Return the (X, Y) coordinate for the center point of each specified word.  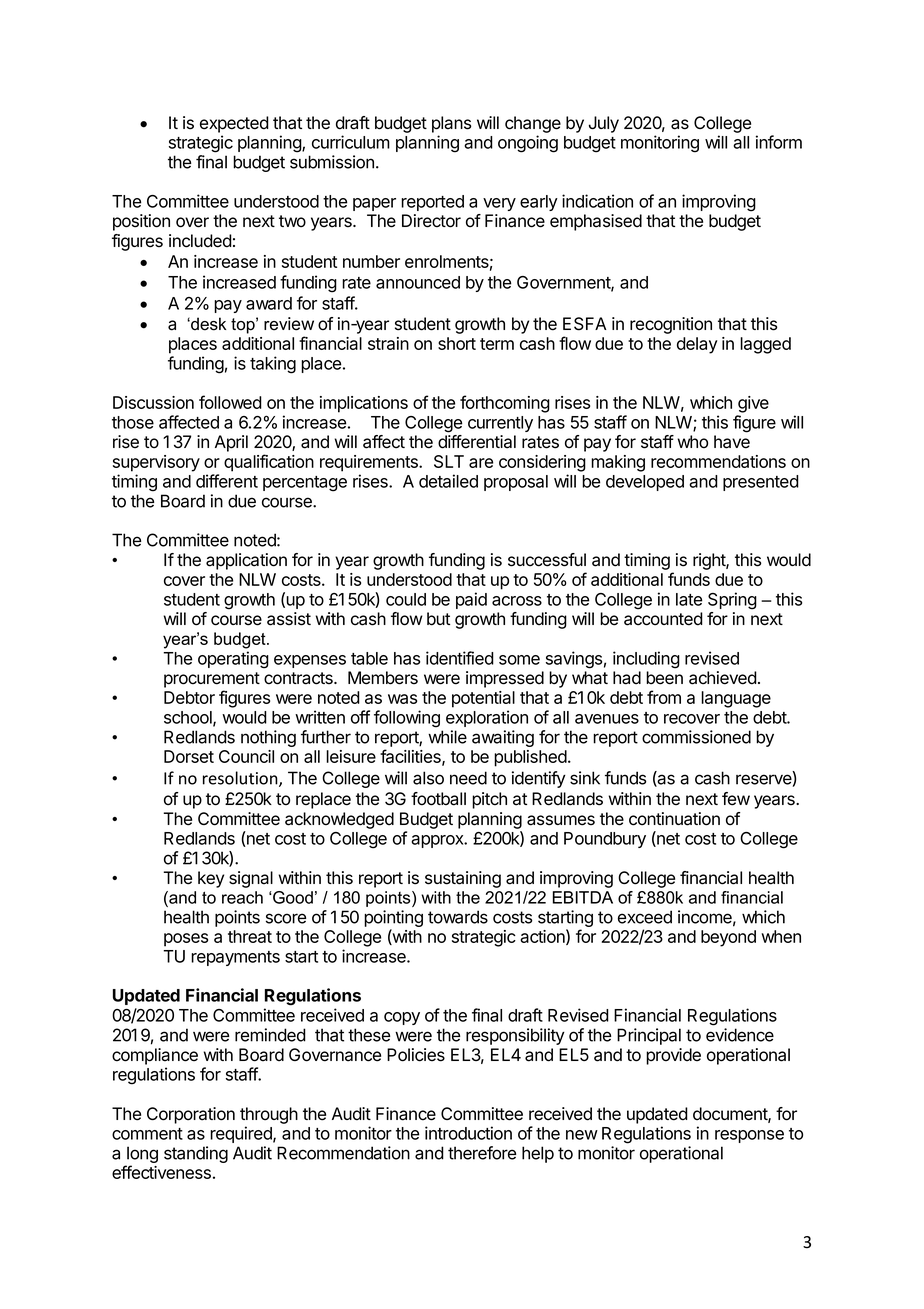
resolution (241, 779)
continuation (674, 819)
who (693, 442)
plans (451, 124)
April (231, 443)
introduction (468, 1133)
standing (196, 1154)
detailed (448, 481)
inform (779, 142)
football (438, 799)
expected (234, 124)
